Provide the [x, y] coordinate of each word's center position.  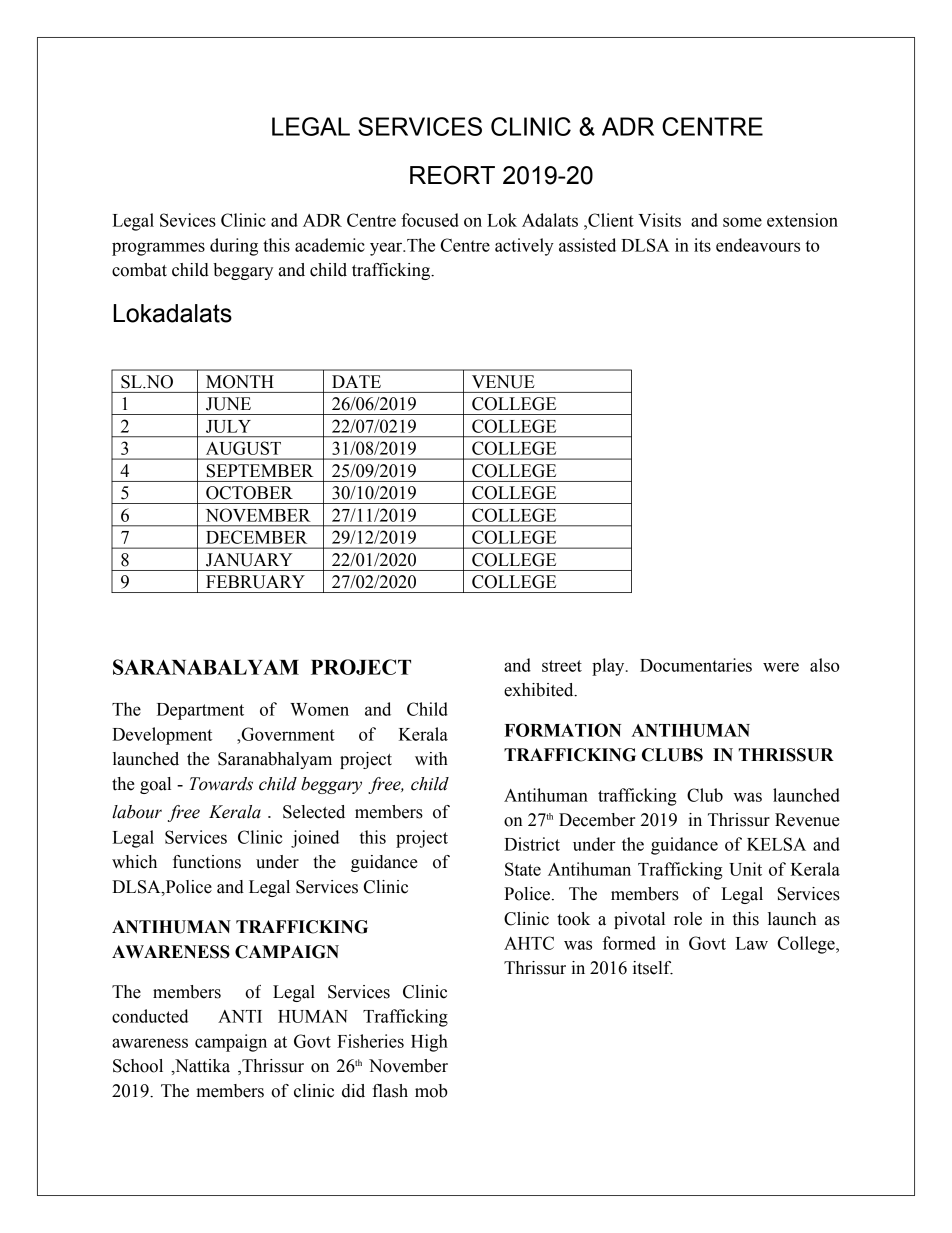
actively [524, 247]
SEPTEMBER [260, 471]
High [429, 1043]
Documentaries [696, 665]
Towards [221, 784]
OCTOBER [249, 493]
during [234, 247]
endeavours [758, 245]
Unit [745, 869]
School [138, 1066]
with [431, 759]
